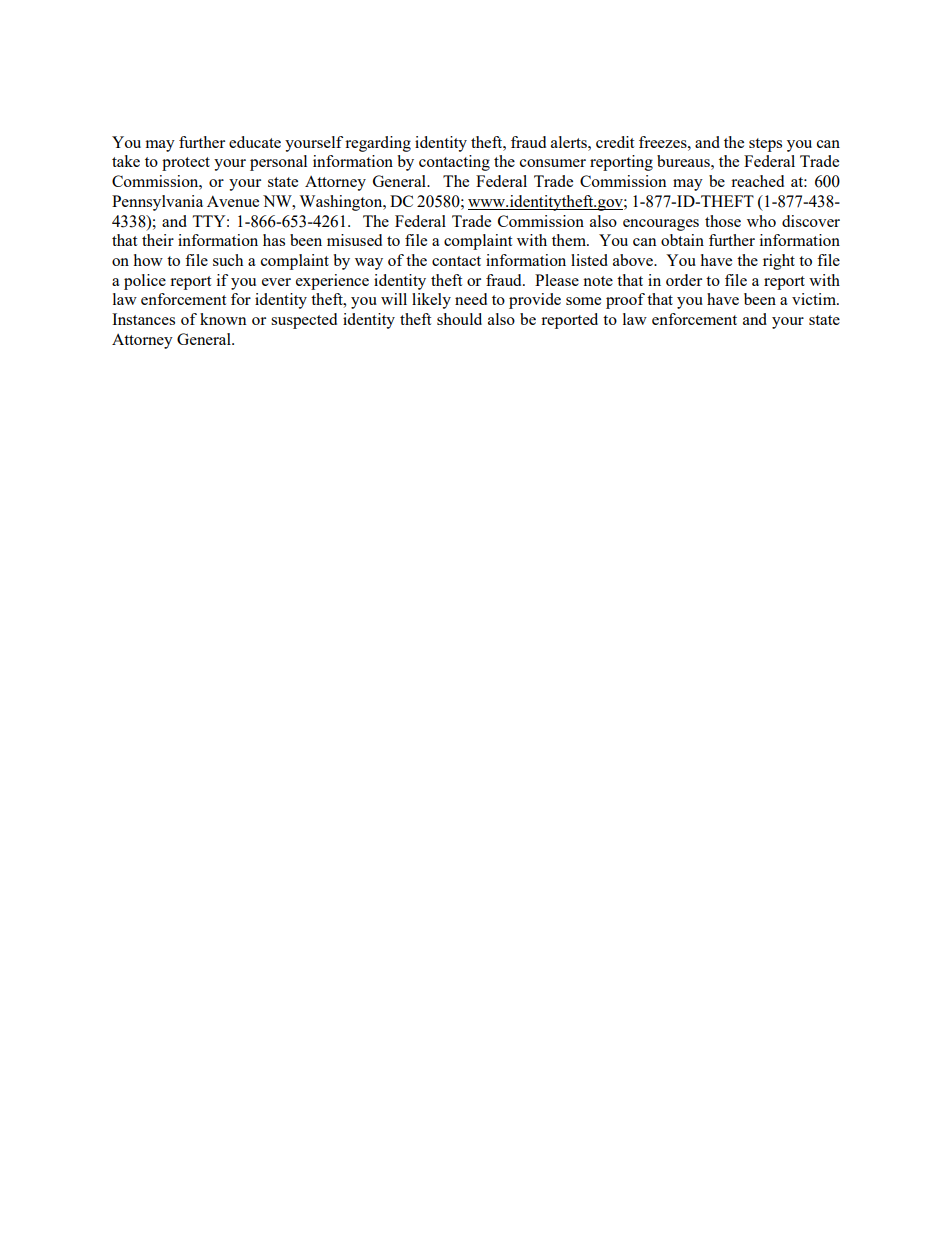 The width and height of the page is (952, 1233). I want to click on steps, so click(765, 145).
